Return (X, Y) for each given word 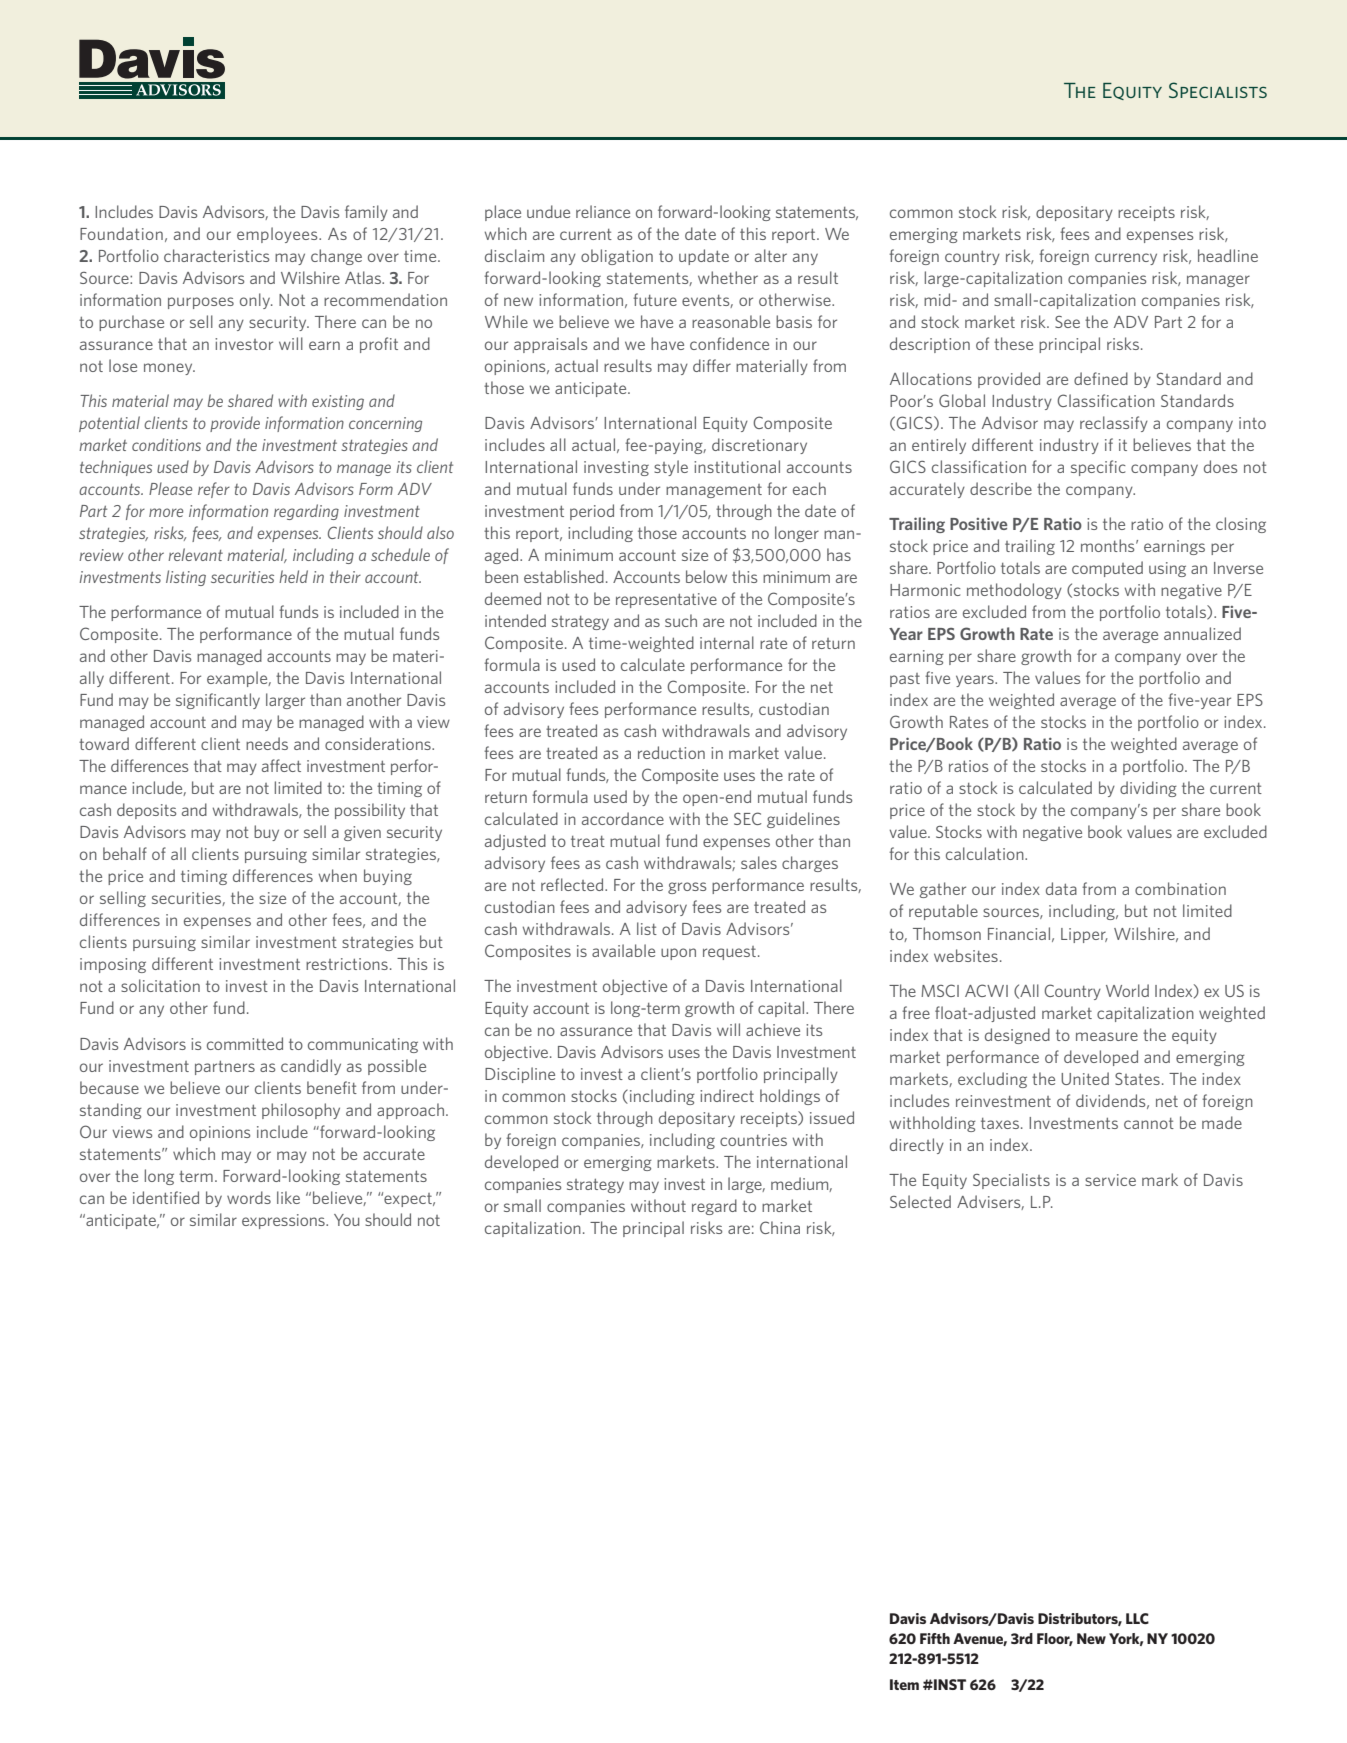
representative (666, 600)
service (1110, 1180)
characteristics (216, 255)
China (780, 1227)
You (346, 1220)
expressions (284, 1221)
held (293, 576)
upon (678, 954)
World (1127, 990)
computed (1107, 569)
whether (728, 277)
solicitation (160, 985)
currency (1126, 259)
